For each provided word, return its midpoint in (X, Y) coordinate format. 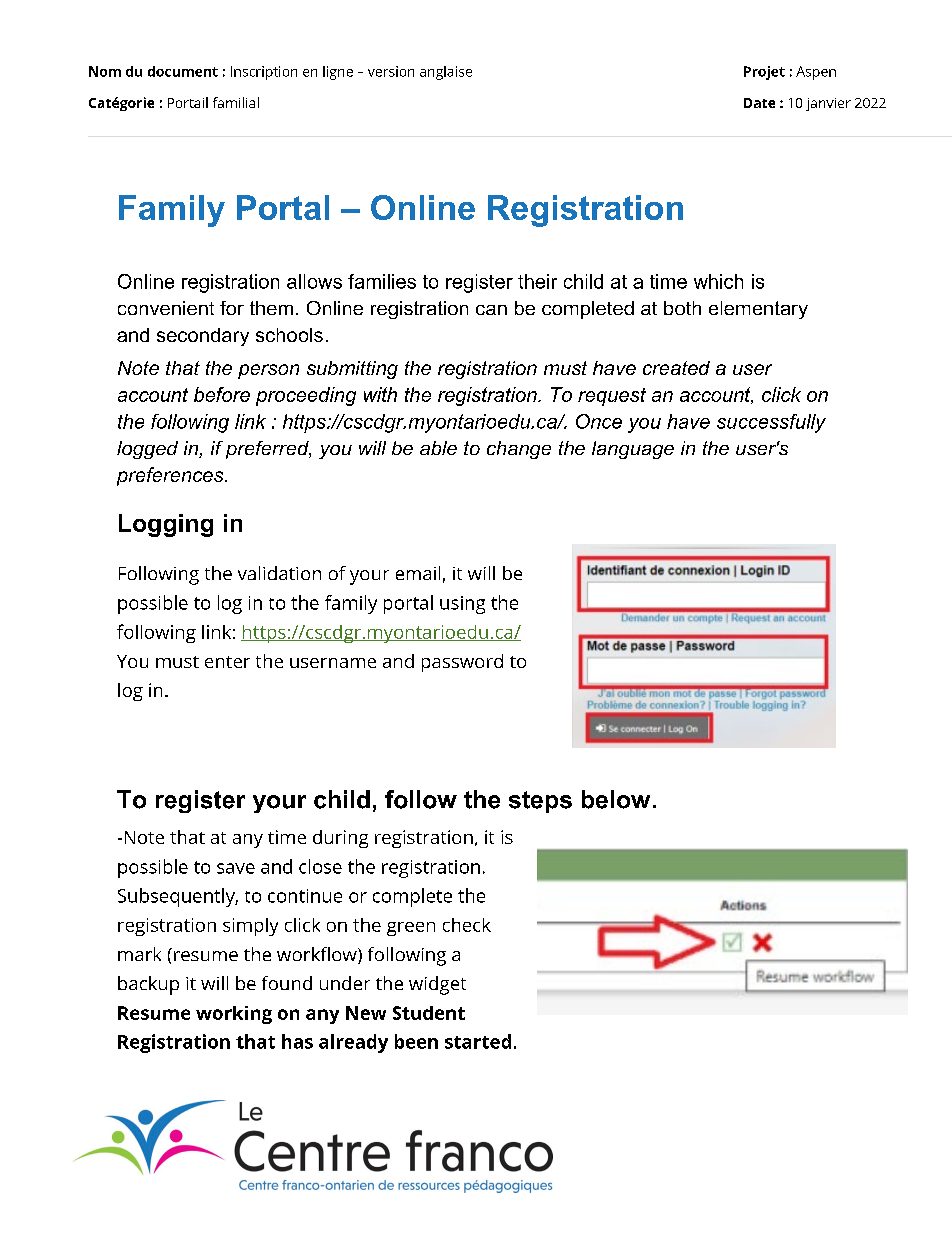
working (234, 1015)
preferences (171, 476)
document (183, 71)
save (236, 868)
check (467, 925)
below (616, 799)
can (491, 310)
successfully (771, 423)
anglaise (446, 73)
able (438, 448)
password (462, 663)
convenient (166, 308)
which (718, 281)
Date (759, 103)
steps (540, 802)
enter (227, 662)
